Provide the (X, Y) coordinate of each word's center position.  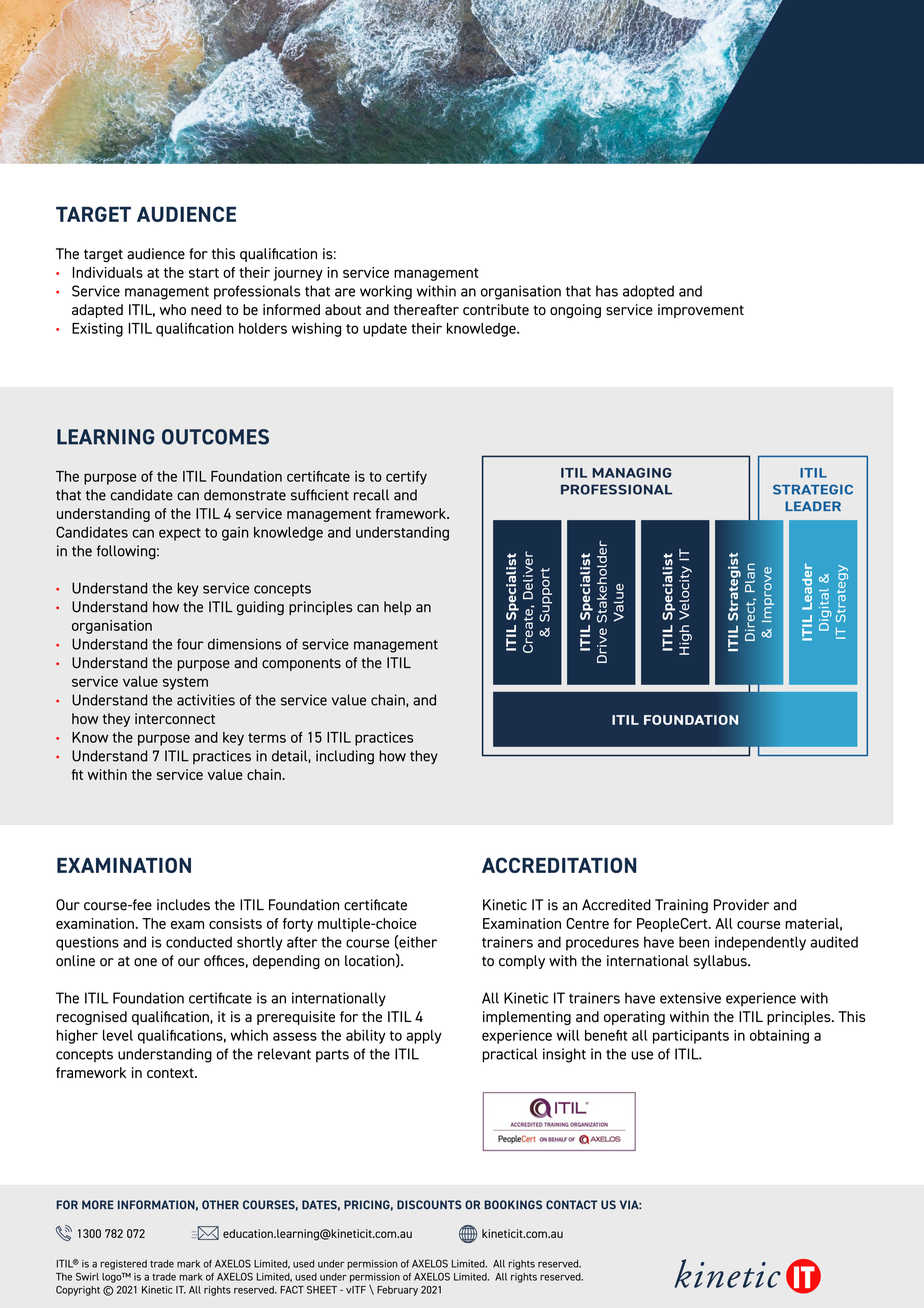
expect (180, 534)
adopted (648, 292)
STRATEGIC (813, 489)
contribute (496, 309)
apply (424, 1037)
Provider (741, 905)
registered (123, 1265)
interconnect (175, 718)
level (118, 1035)
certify (406, 478)
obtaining (779, 1037)
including (345, 757)
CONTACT (572, 1204)
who (172, 309)
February (397, 1291)
